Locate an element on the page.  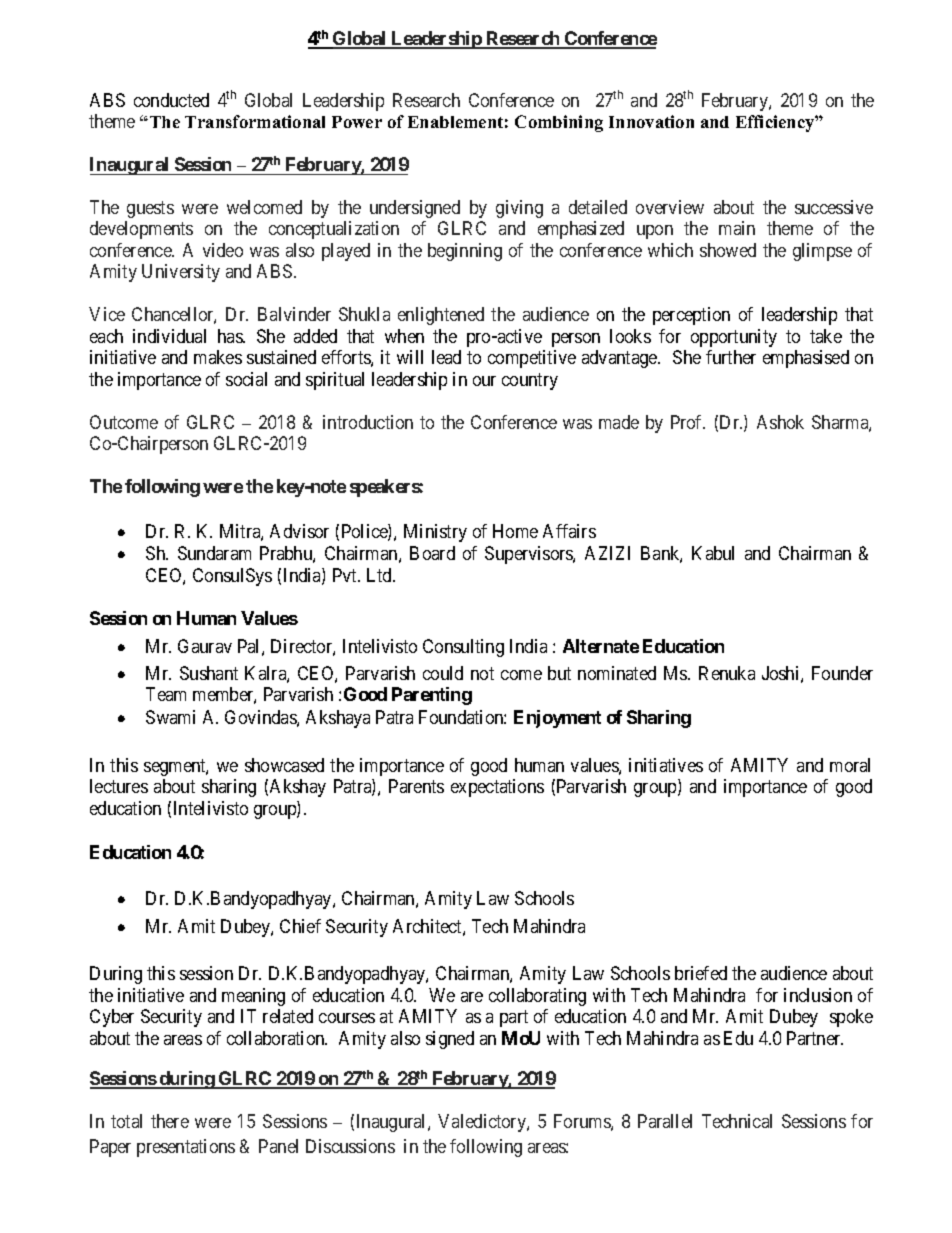
Consulting is located at coordinates (463, 648).
